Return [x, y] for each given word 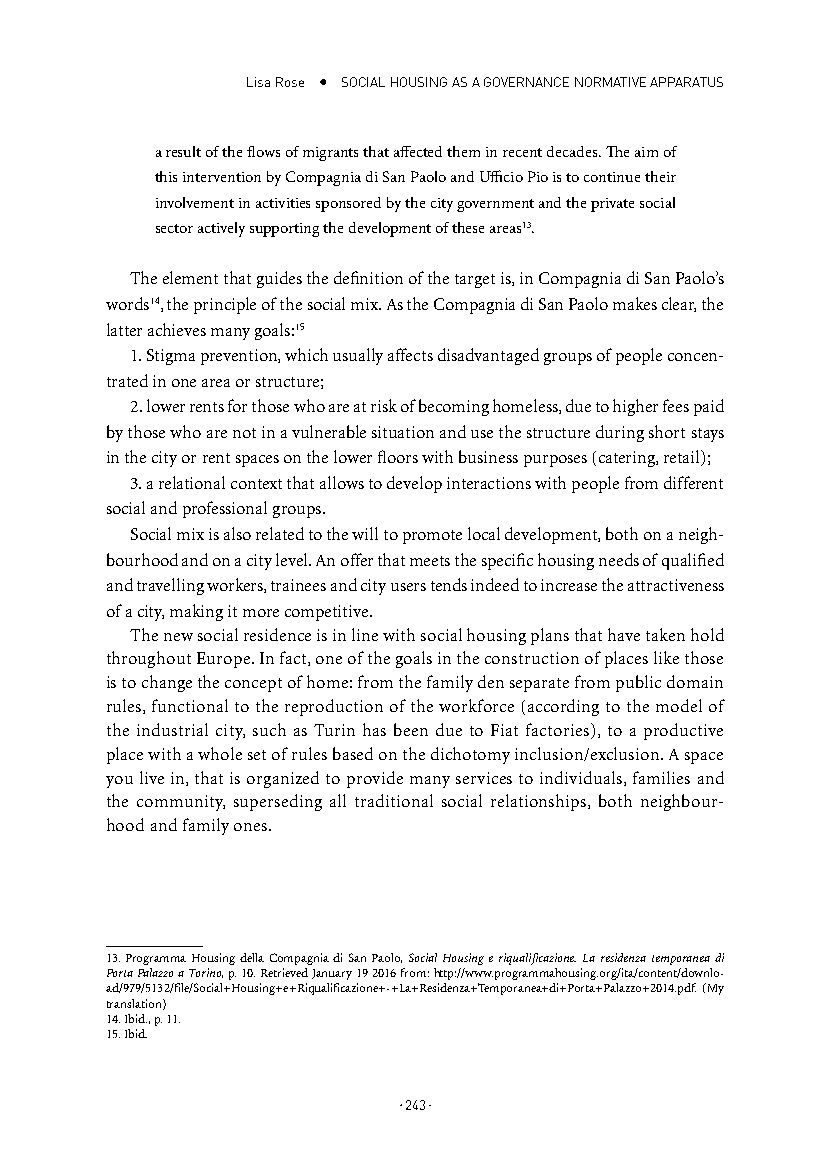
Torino [206, 973]
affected [418, 151]
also [237, 533]
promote [432, 537]
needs [619, 559]
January [332, 974]
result [183, 151]
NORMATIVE [610, 82]
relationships [540, 802]
